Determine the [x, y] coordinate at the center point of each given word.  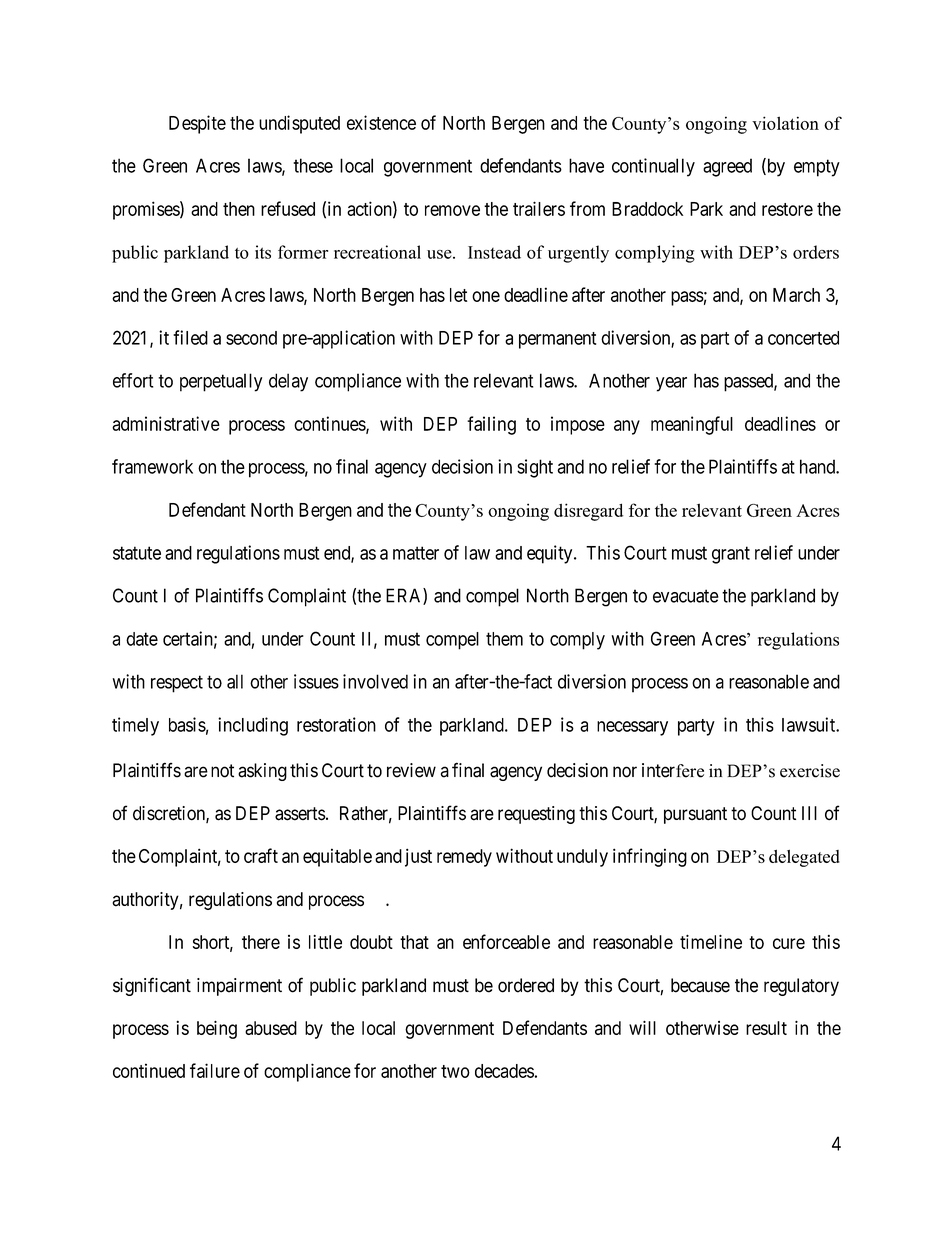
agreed [727, 167]
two [455, 1071]
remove [452, 210]
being [217, 1030]
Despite [197, 124]
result [766, 1028]
